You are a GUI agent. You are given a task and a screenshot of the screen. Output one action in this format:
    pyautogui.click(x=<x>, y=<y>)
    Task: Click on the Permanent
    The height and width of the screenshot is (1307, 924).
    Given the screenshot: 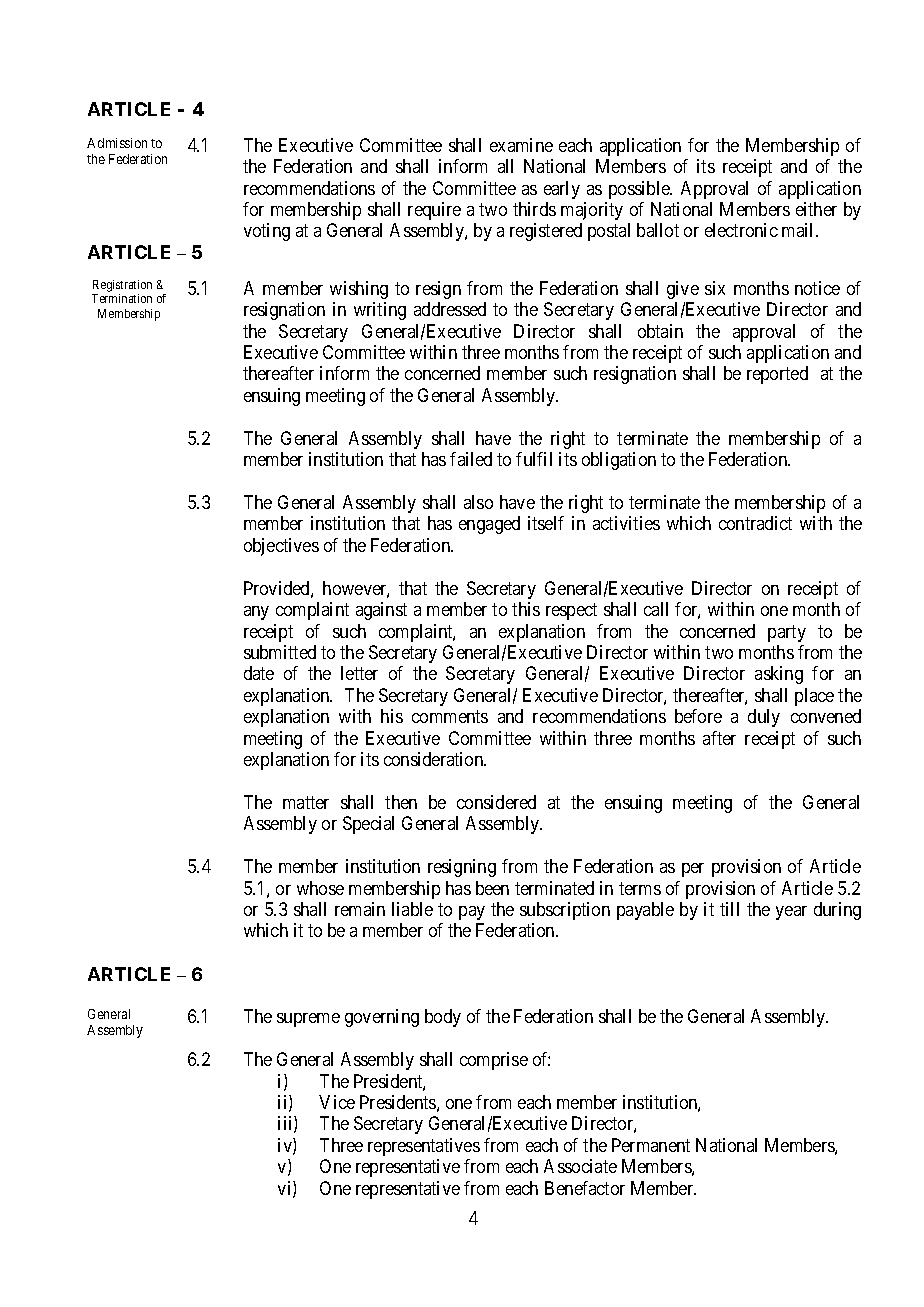 What is the action you would take?
    pyautogui.click(x=651, y=1145)
